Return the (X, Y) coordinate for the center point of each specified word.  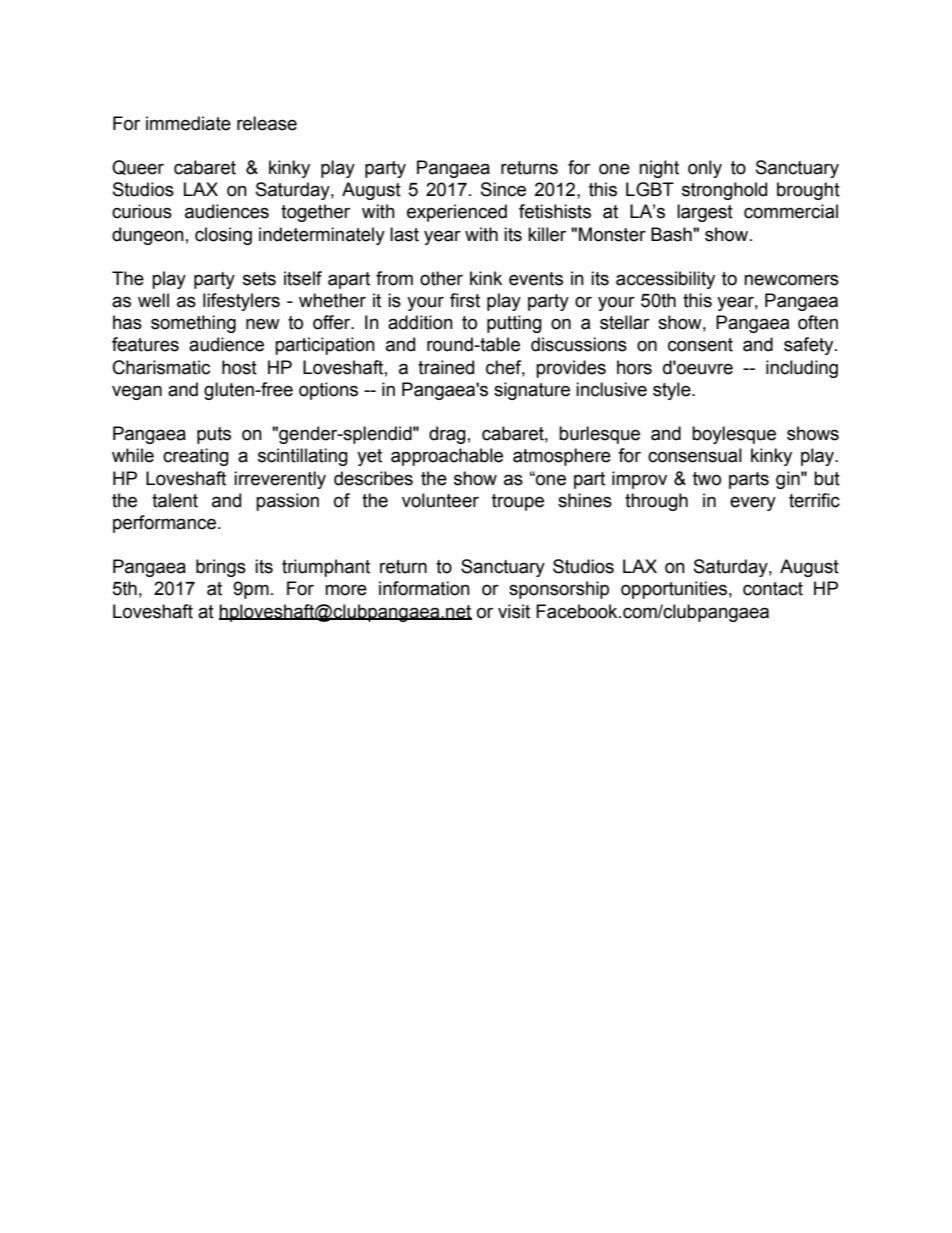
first (465, 300)
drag (447, 435)
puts (214, 435)
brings (221, 568)
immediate (188, 123)
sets (259, 279)
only (705, 169)
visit (514, 611)
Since (503, 189)
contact (773, 589)
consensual (695, 455)
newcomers (791, 280)
